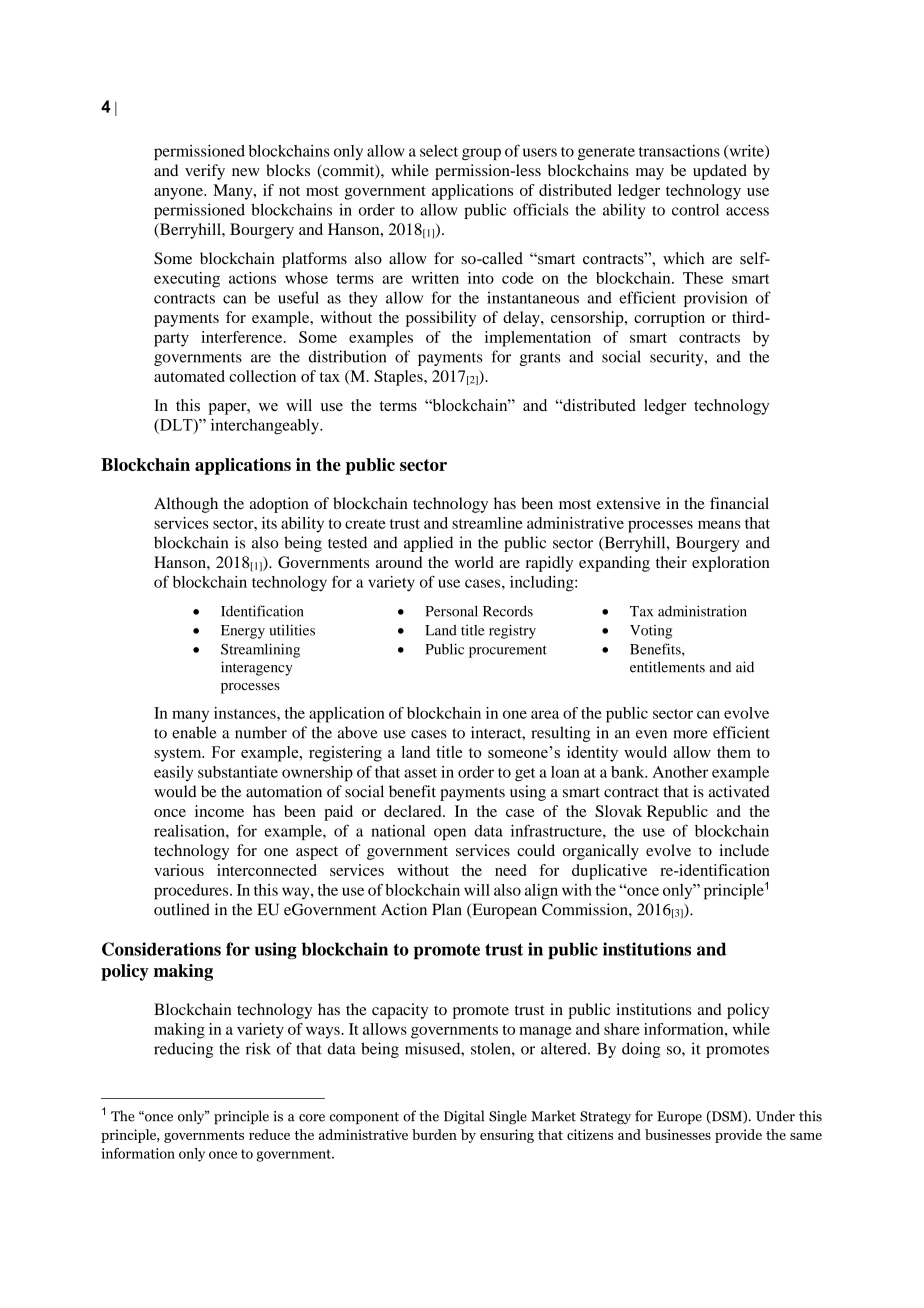  What do you see at coordinates (702, 611) in the screenshot?
I see `administration` at bounding box center [702, 611].
